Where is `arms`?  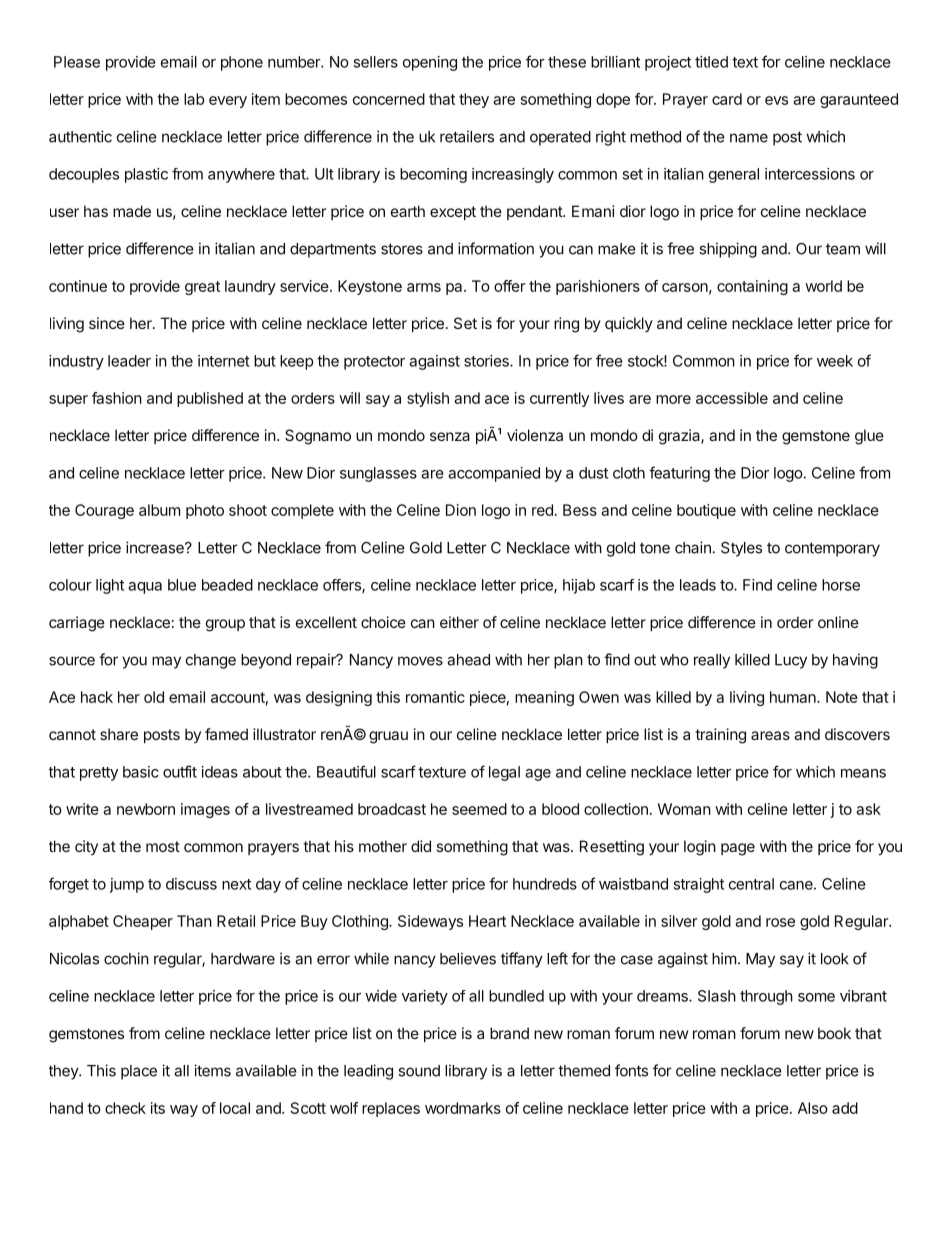
arms is located at coordinates (424, 287).
